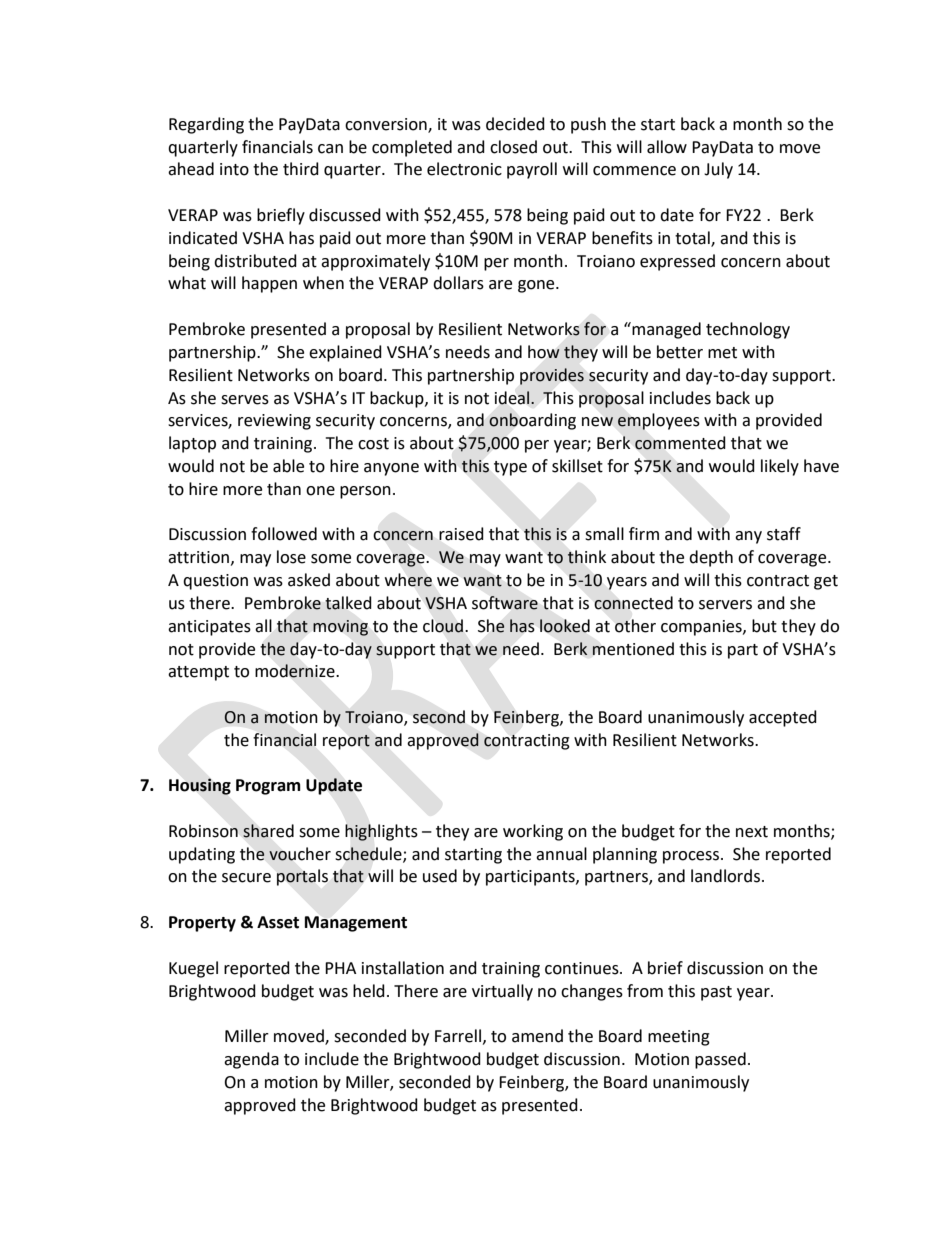  I want to click on happen, so click(269, 284).
